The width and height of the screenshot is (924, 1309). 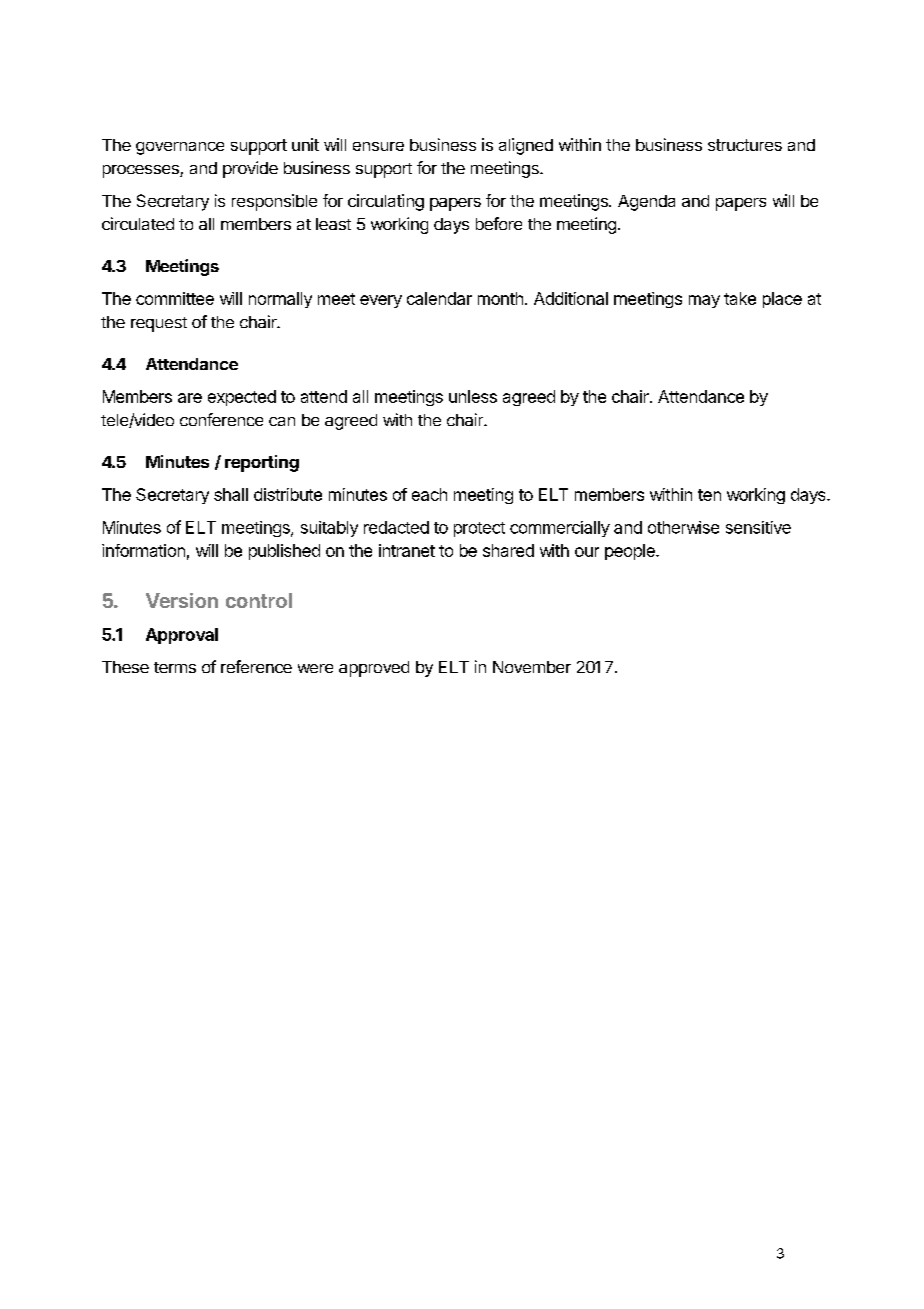 I want to click on people, so click(x=631, y=552).
